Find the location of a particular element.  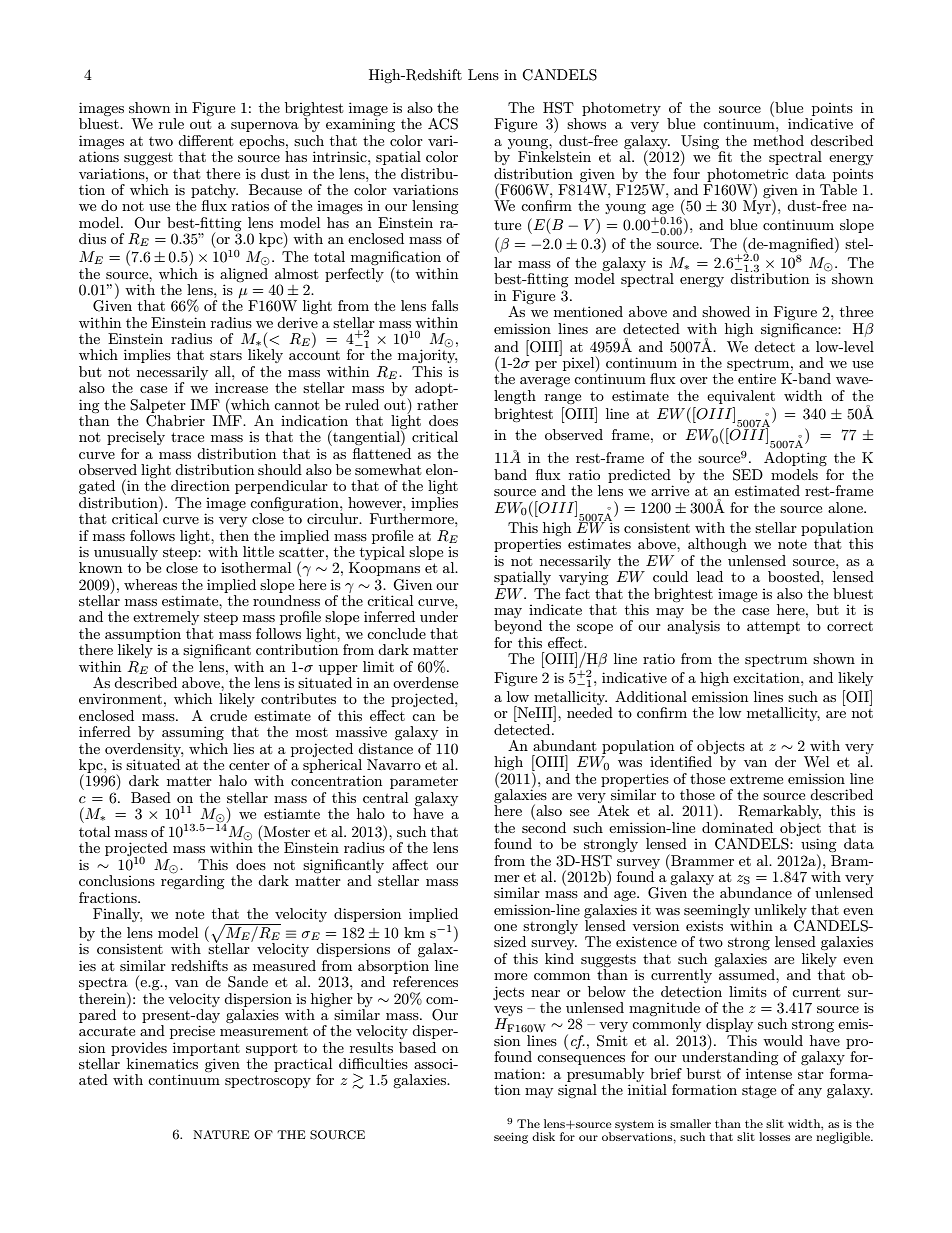

entire is located at coordinates (757, 379).
